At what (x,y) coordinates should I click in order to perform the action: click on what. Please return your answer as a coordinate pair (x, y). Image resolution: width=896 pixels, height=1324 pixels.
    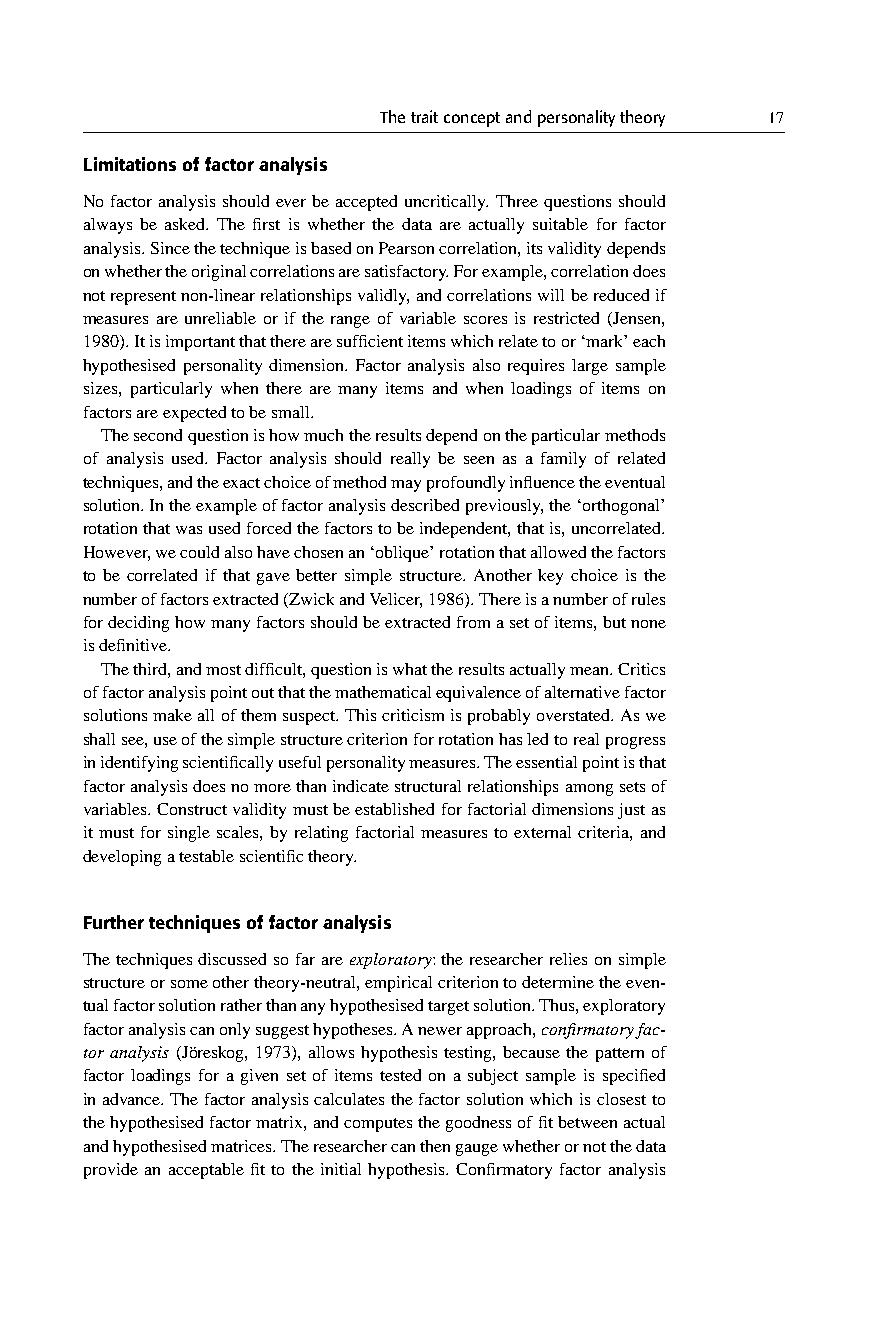
    Looking at the image, I should click on (410, 669).
